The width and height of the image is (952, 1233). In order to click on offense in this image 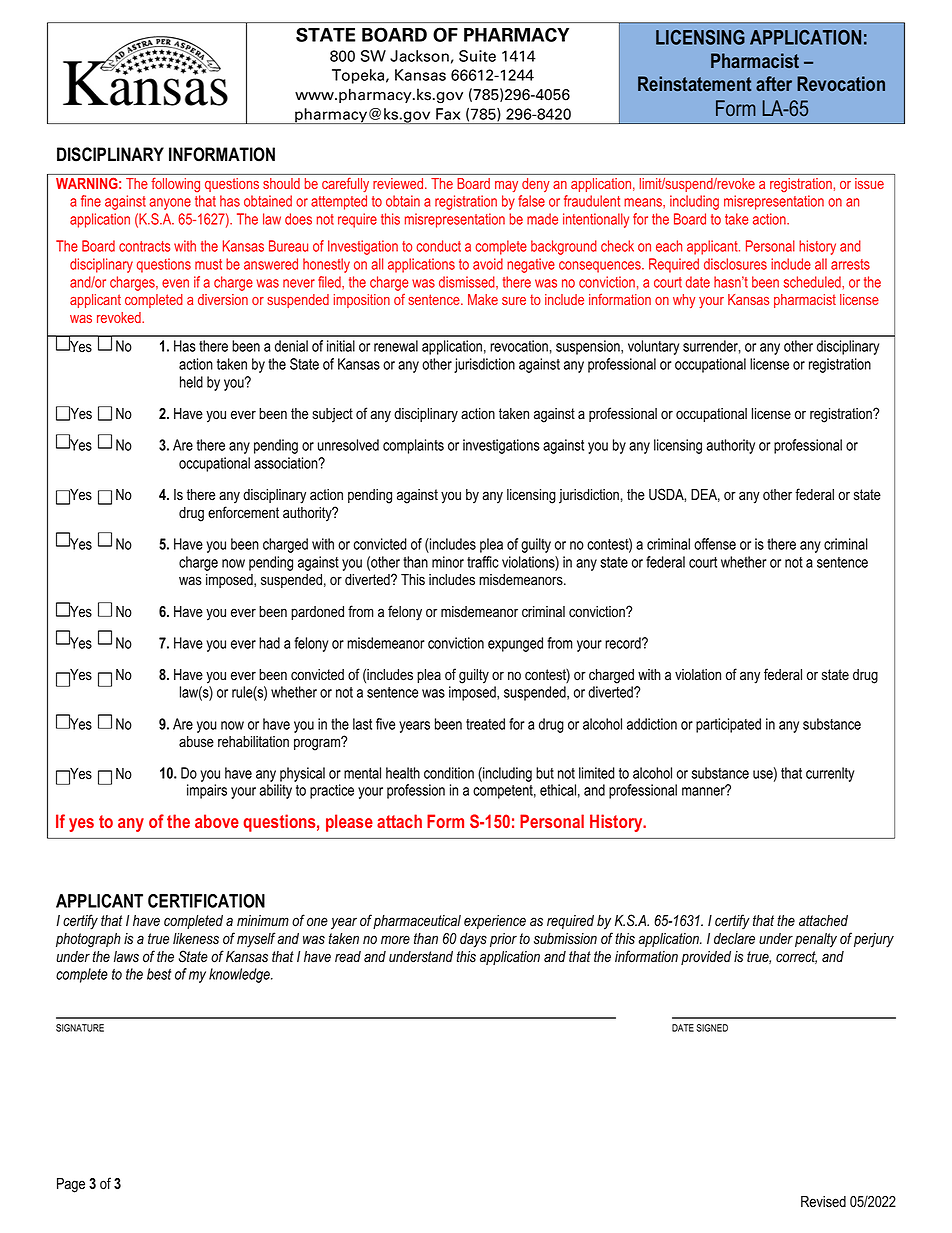, I will do `click(715, 544)`.
